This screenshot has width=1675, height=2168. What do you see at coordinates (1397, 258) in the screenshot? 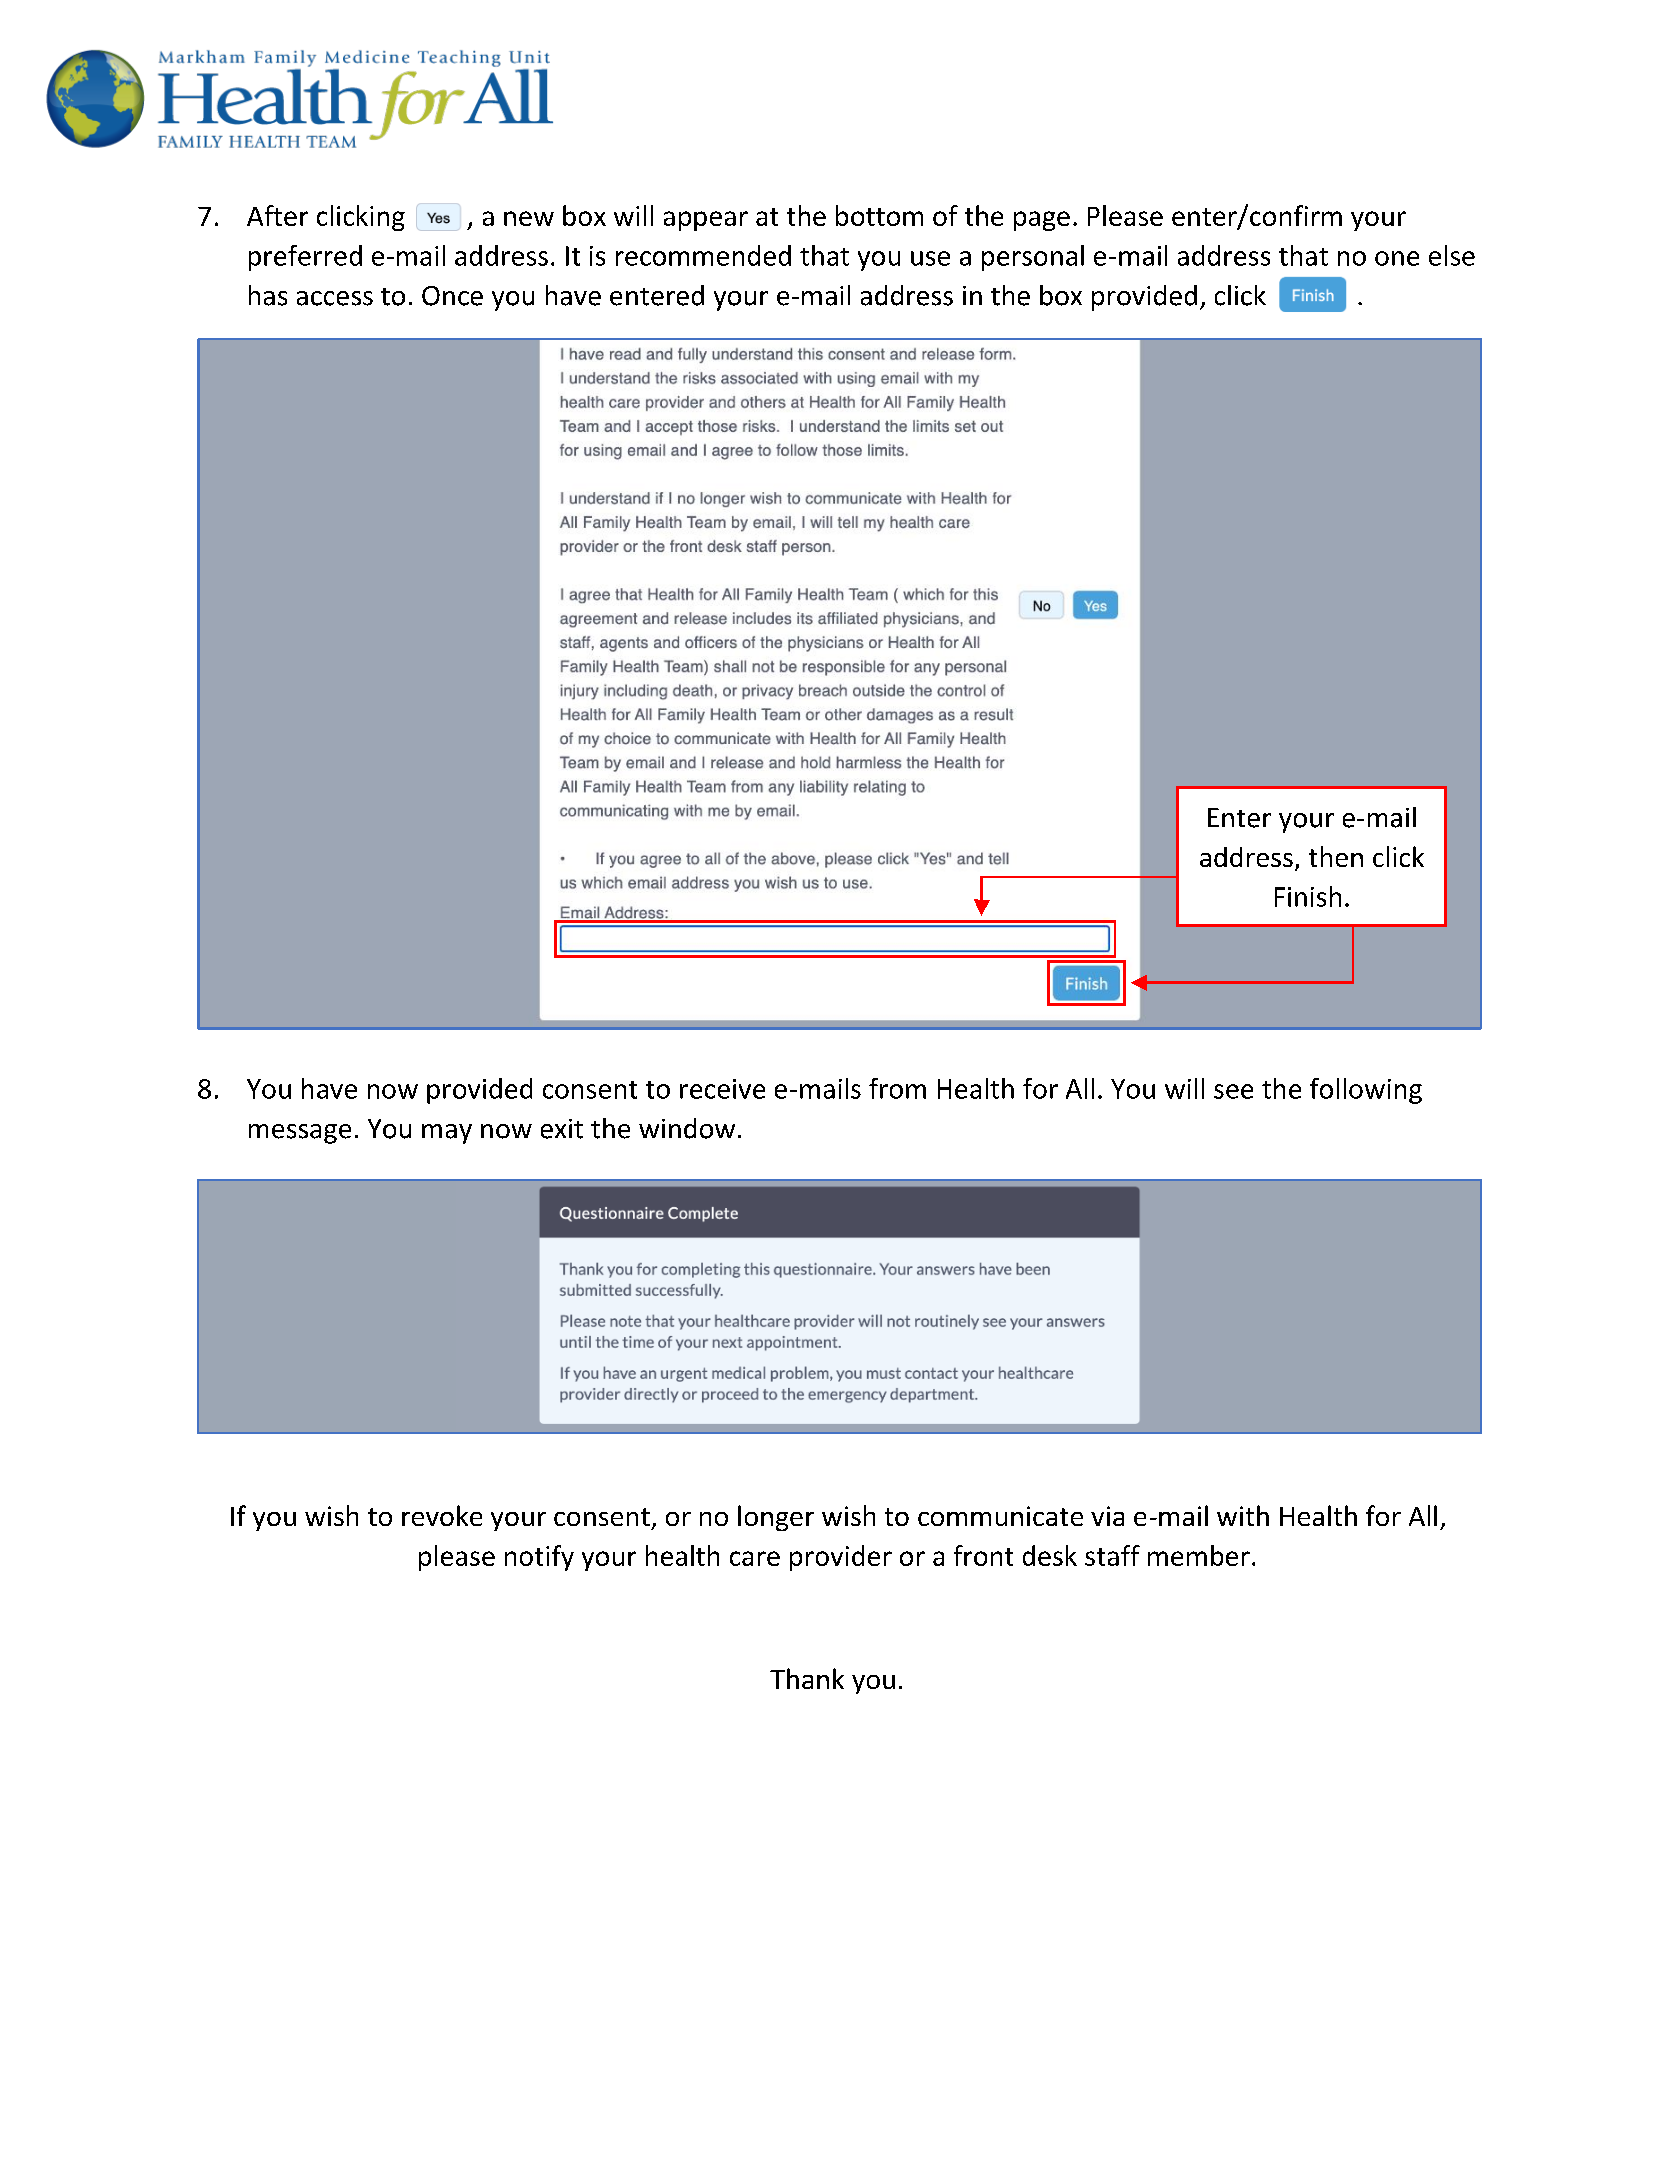
I see `one` at bounding box center [1397, 258].
